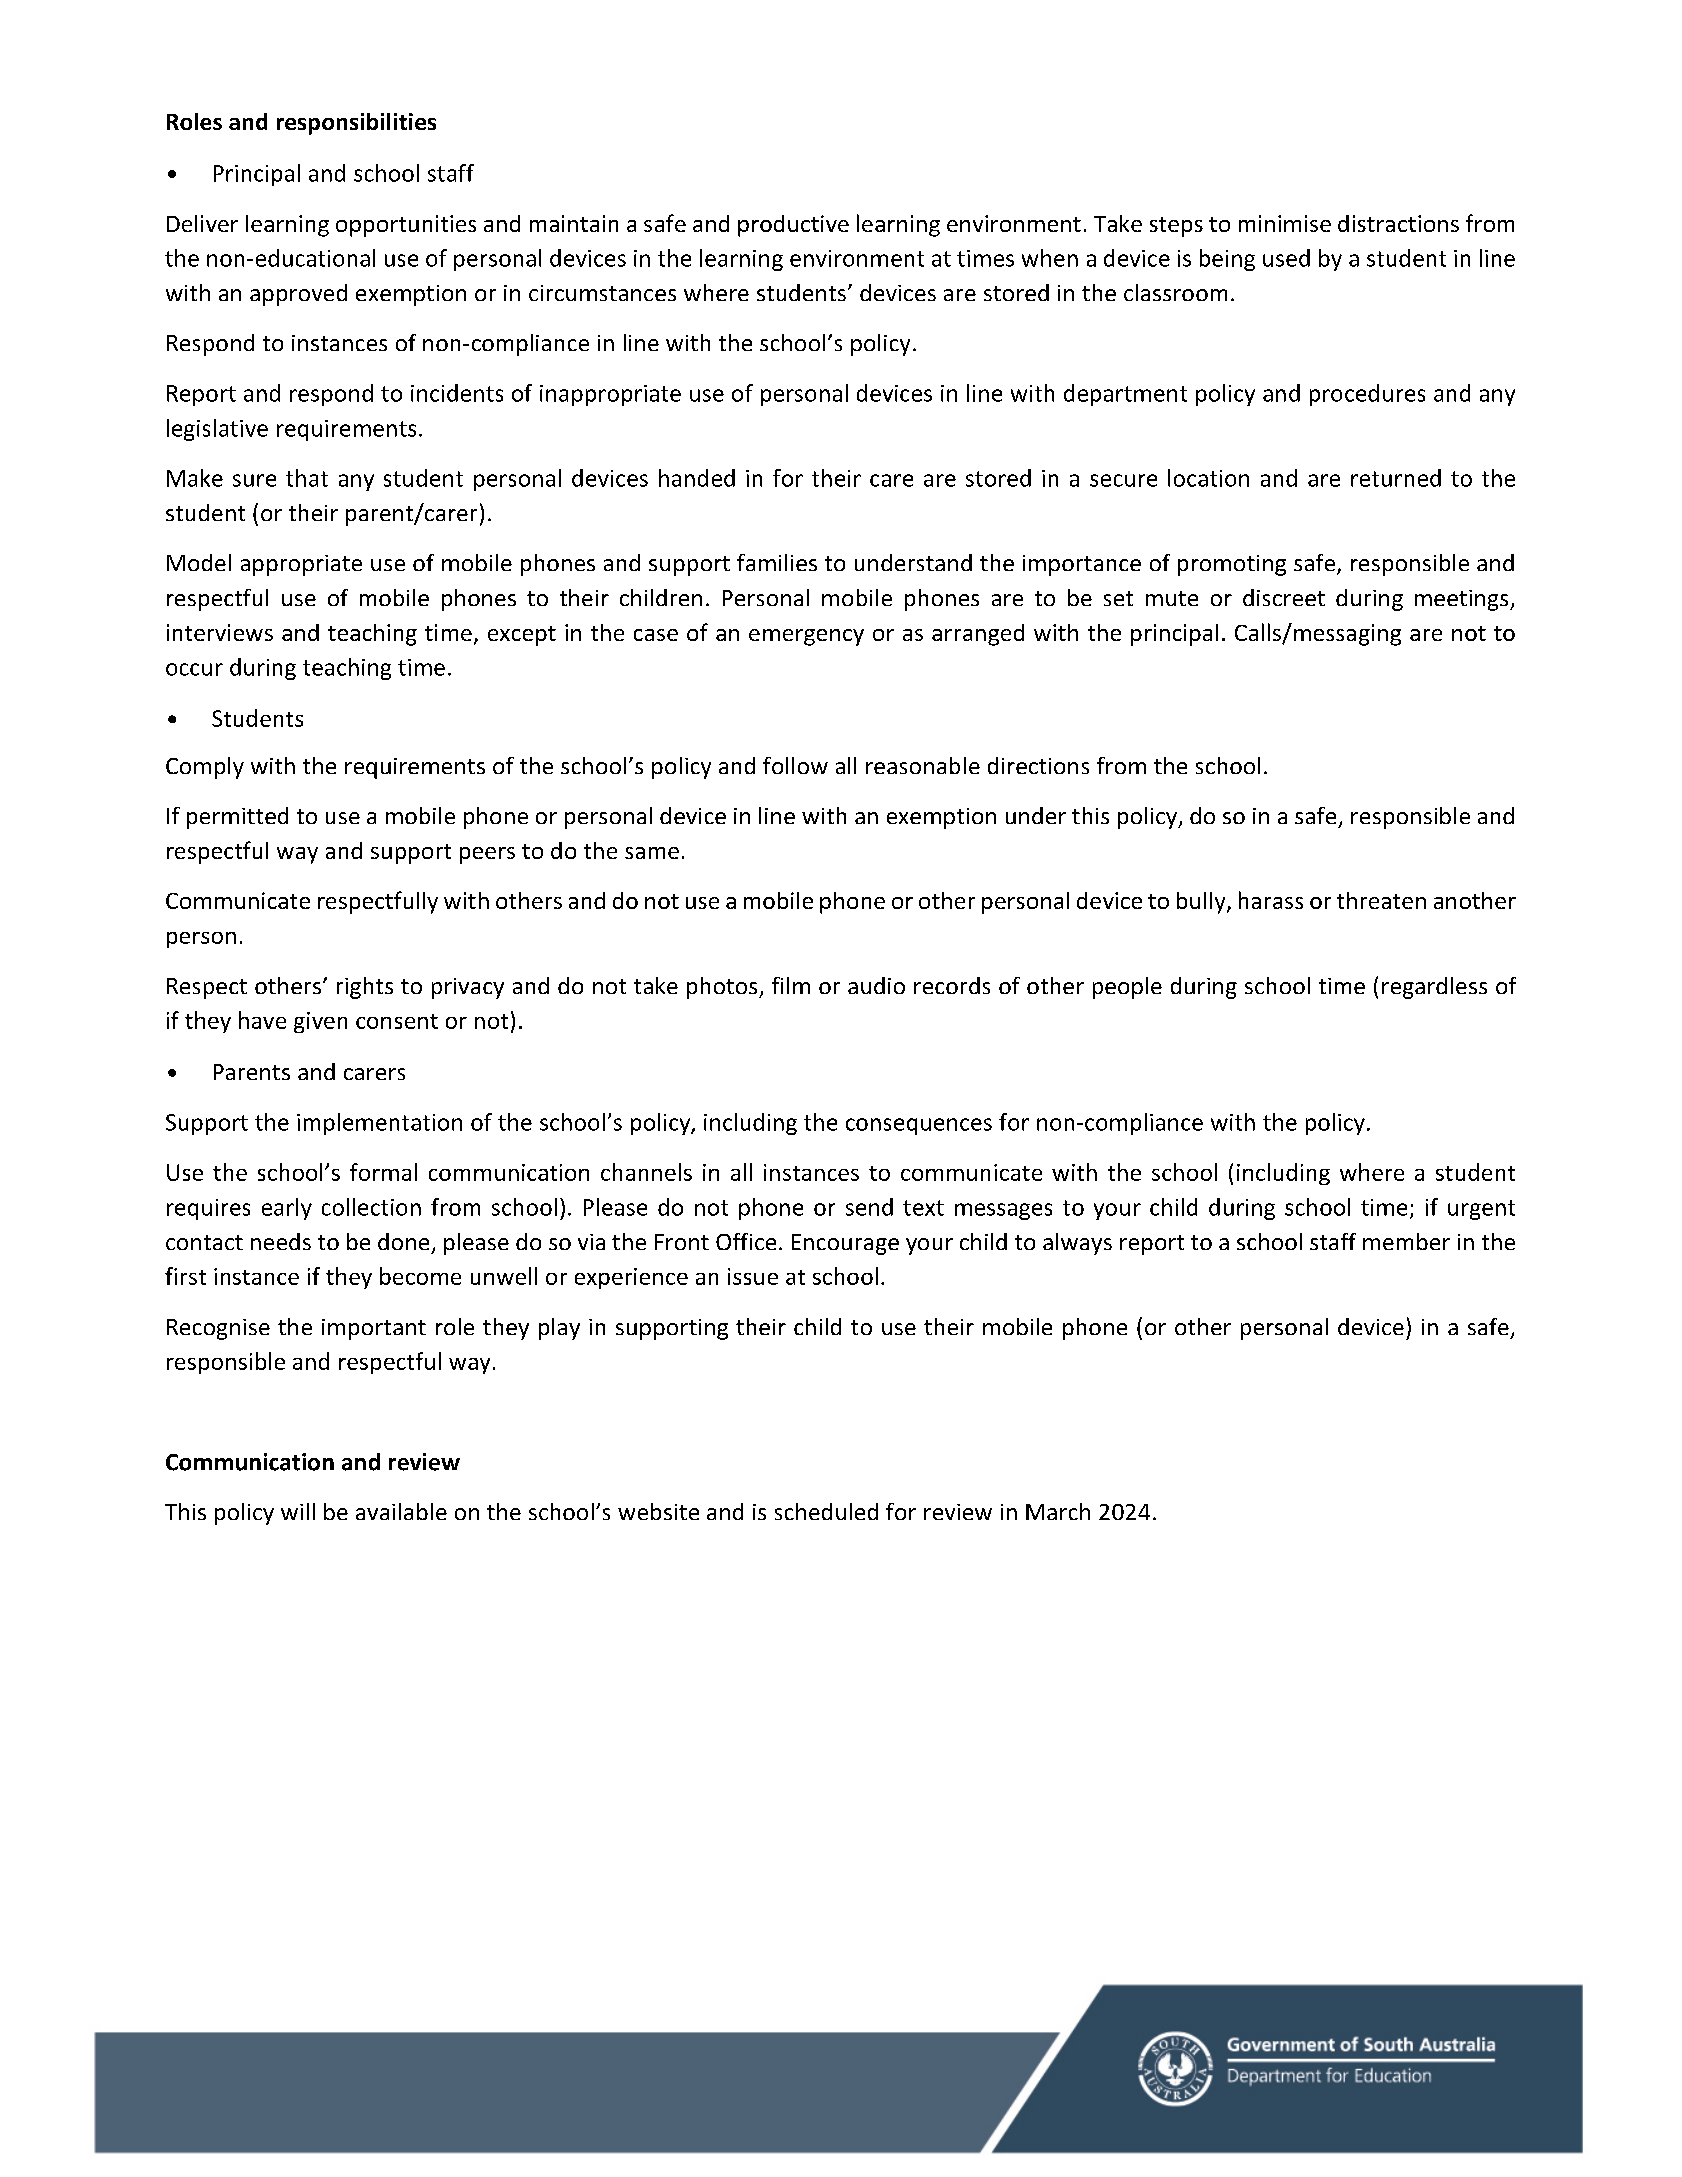 This image has height=2177, width=1682. Describe the element at coordinates (1481, 1210) in the image. I see `urgent` at that location.
